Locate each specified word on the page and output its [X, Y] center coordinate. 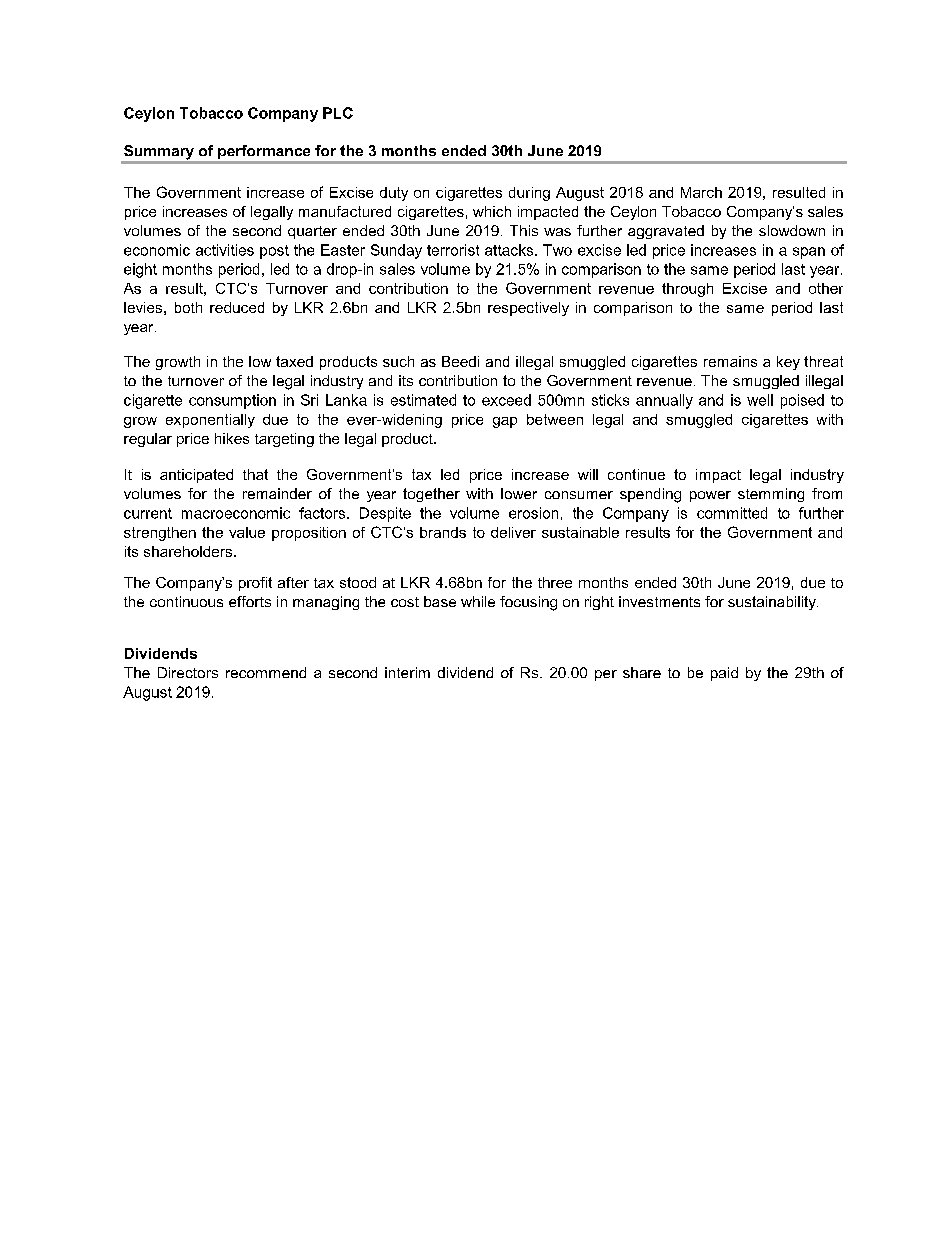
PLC [338, 113]
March [701, 192]
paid [724, 674]
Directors [188, 672]
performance [264, 152]
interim [407, 672]
